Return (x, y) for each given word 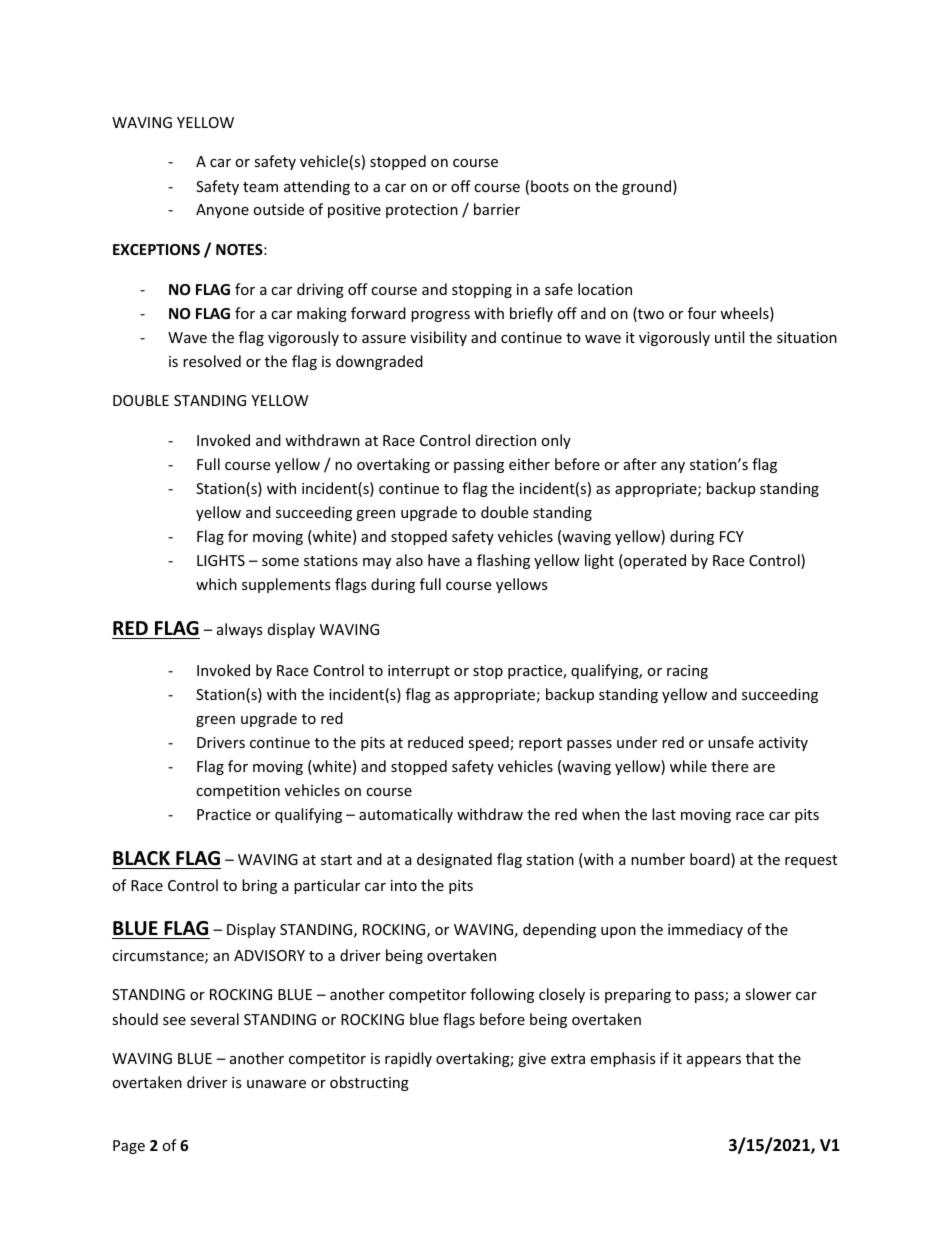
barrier (497, 209)
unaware (276, 1084)
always (240, 630)
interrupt (419, 672)
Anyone (222, 211)
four (702, 313)
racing (687, 672)
